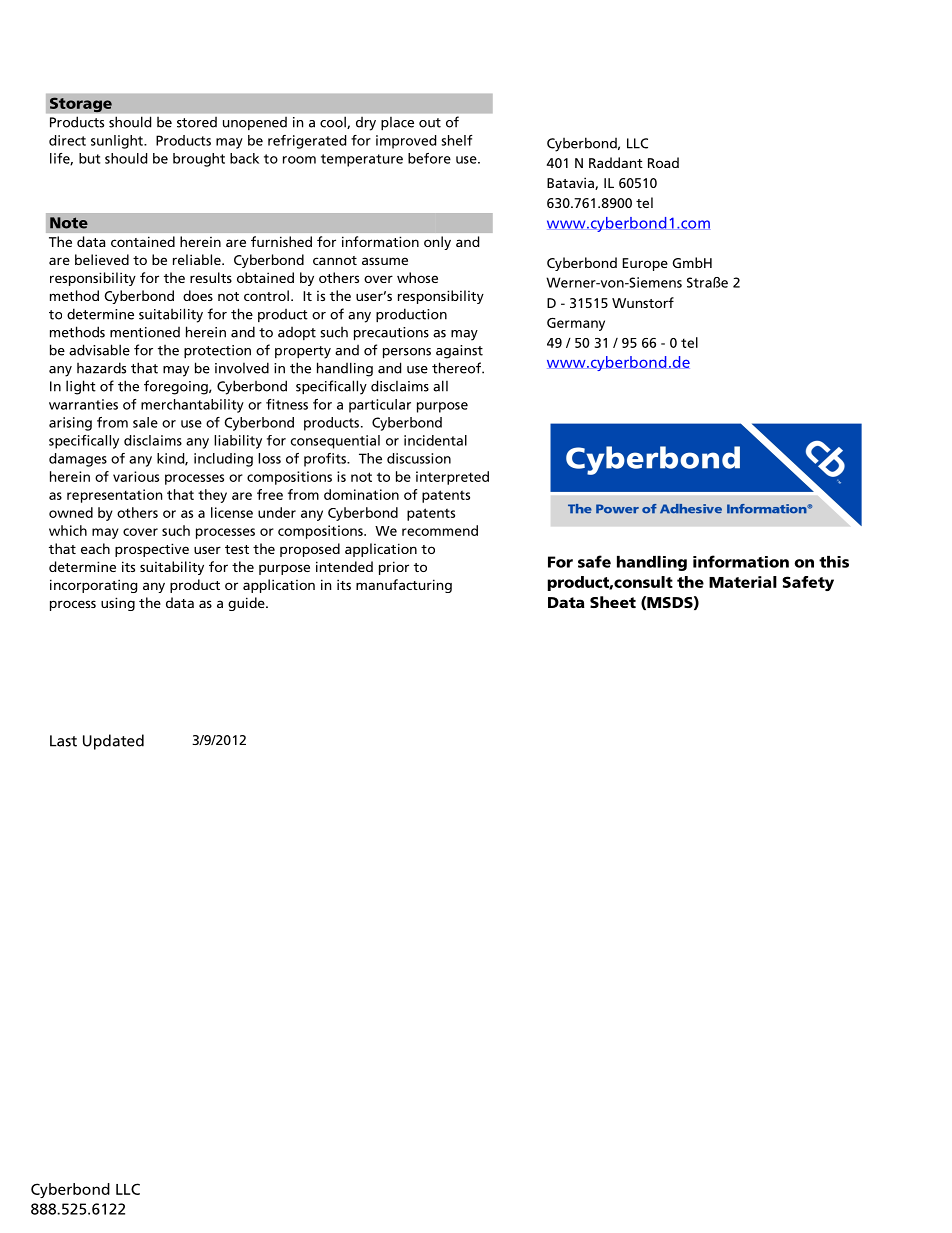 The width and height of the screenshot is (952, 1233). What do you see at coordinates (145, 422) in the screenshot?
I see `sale` at bounding box center [145, 422].
